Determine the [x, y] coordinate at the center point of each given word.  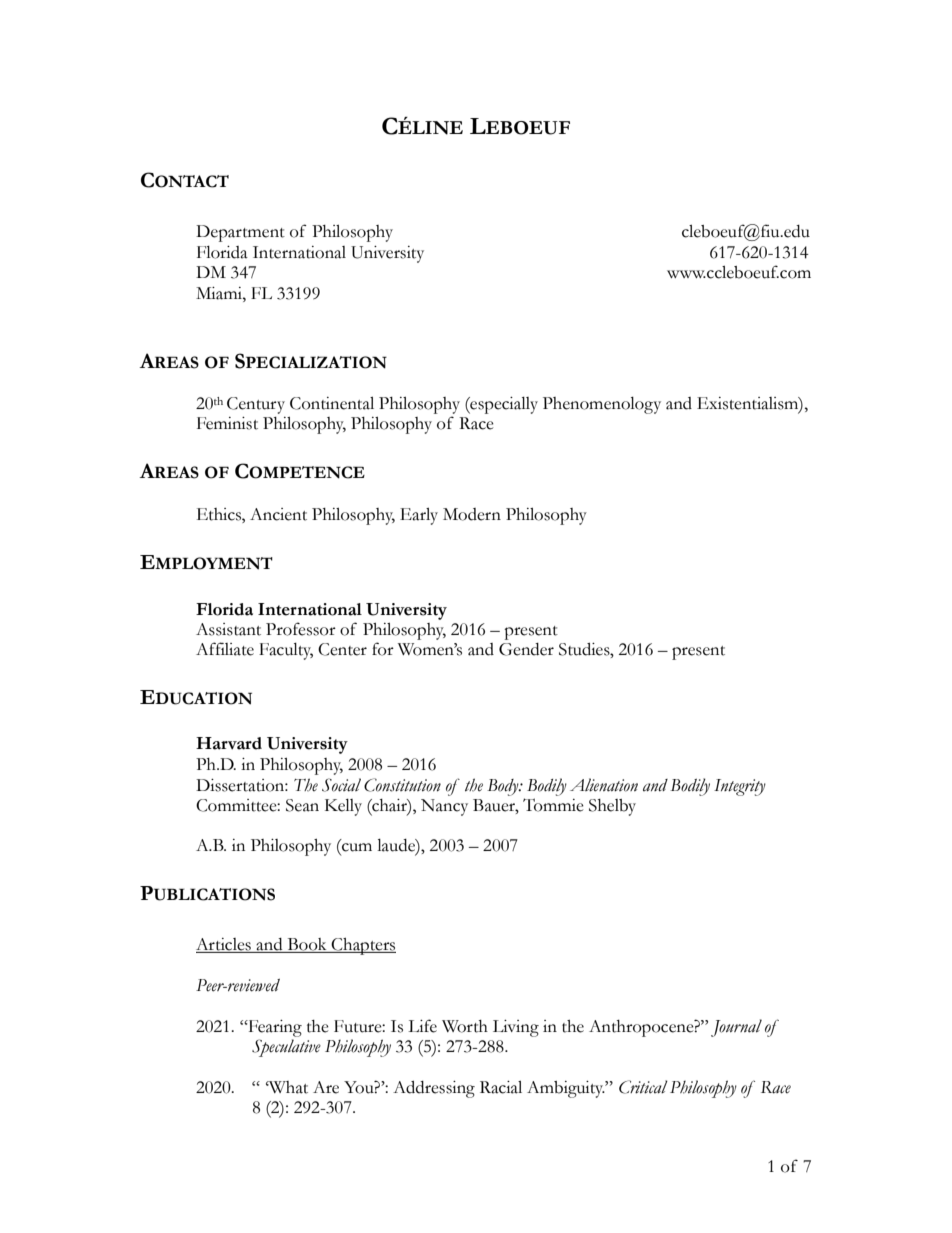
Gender [526, 649]
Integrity [740, 787]
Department [240, 233]
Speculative [286, 1048]
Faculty [286, 651]
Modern [472, 514]
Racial [501, 1087]
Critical [643, 1087]
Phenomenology [602, 405]
